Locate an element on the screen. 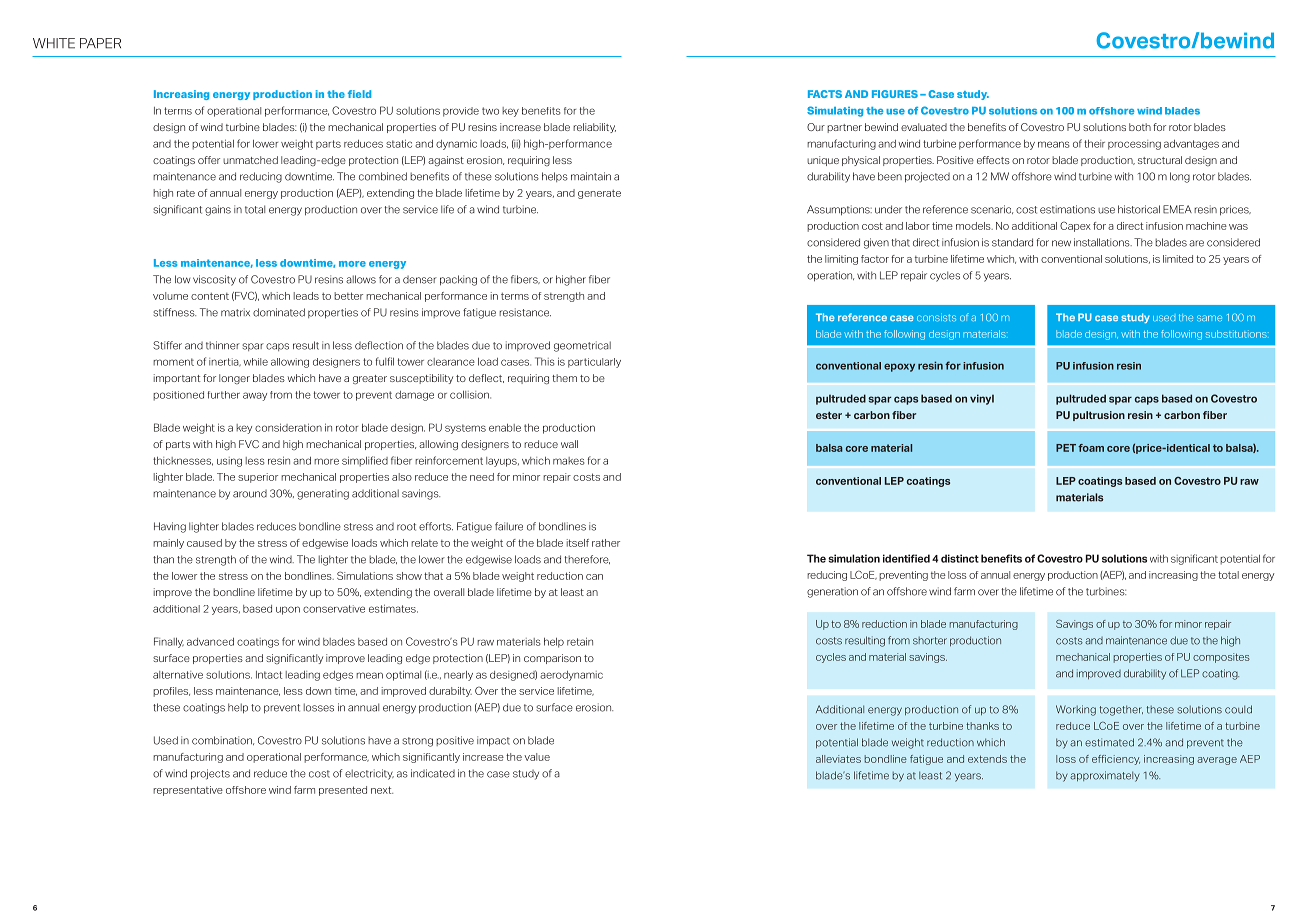 This screenshot has height=924, width=1308. both is located at coordinates (1140, 127).
